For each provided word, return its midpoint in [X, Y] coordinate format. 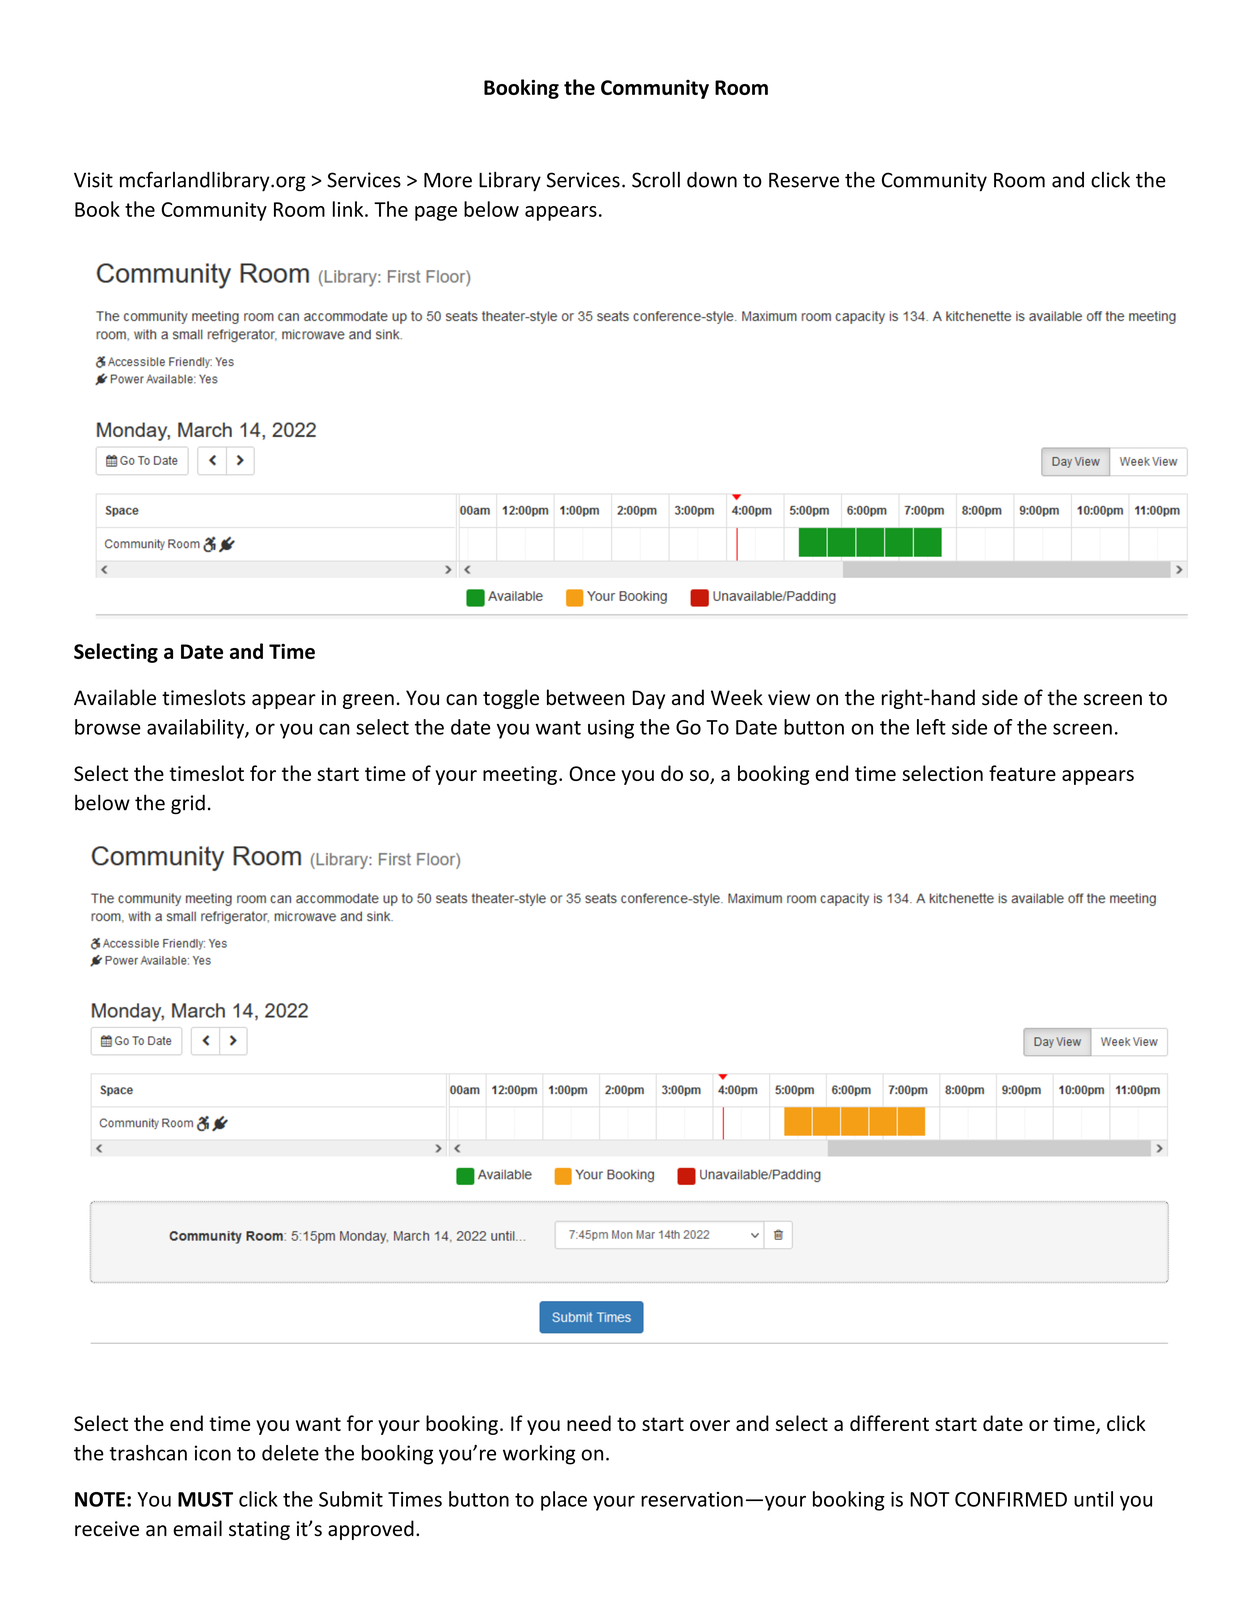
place [564, 1501]
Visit [93, 180]
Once [592, 773]
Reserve [804, 180]
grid [188, 804]
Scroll [656, 179]
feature [1022, 773]
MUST [205, 1499]
